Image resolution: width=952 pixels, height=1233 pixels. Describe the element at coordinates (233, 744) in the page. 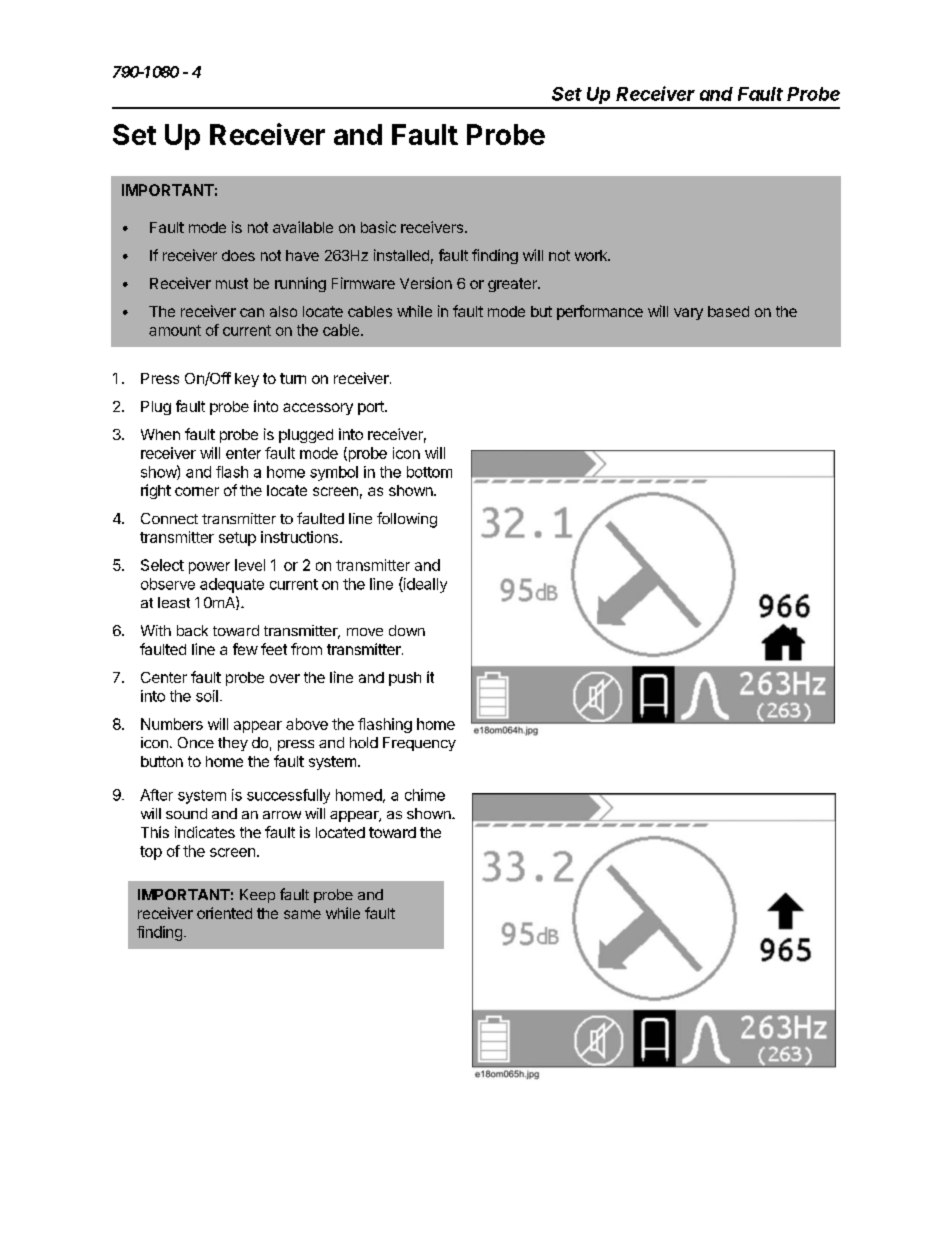

I see `they` at that location.
